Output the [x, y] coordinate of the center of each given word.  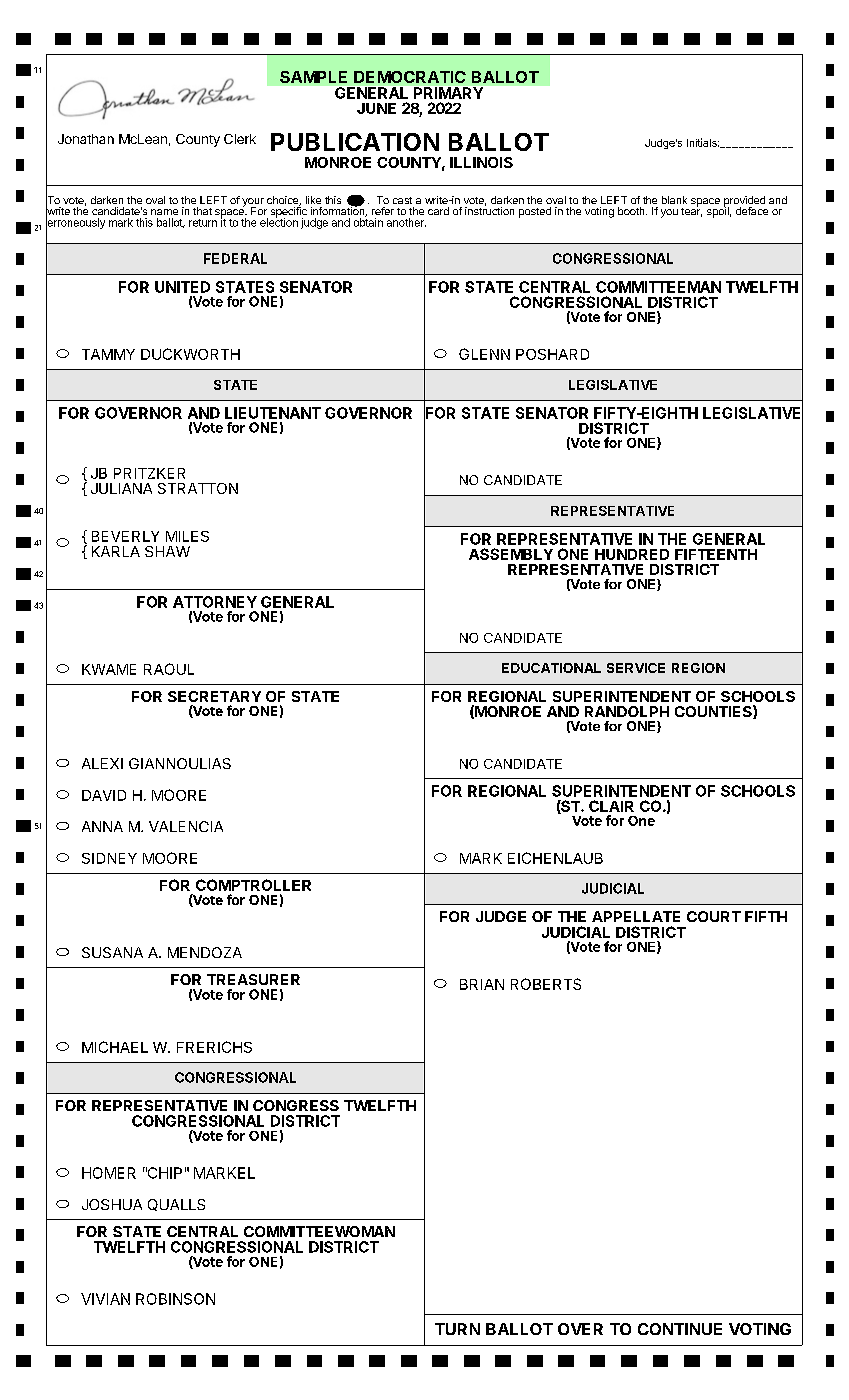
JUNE [376, 108]
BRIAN [482, 984]
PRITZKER [149, 473]
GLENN [484, 354]
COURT [714, 916]
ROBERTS [546, 984]
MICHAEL [115, 1047]
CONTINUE [680, 1329]
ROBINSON [175, 1299]
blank [674, 200]
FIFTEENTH [716, 554]
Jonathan [86, 139]
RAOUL [169, 669]
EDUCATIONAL [551, 668]
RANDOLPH [627, 711]
